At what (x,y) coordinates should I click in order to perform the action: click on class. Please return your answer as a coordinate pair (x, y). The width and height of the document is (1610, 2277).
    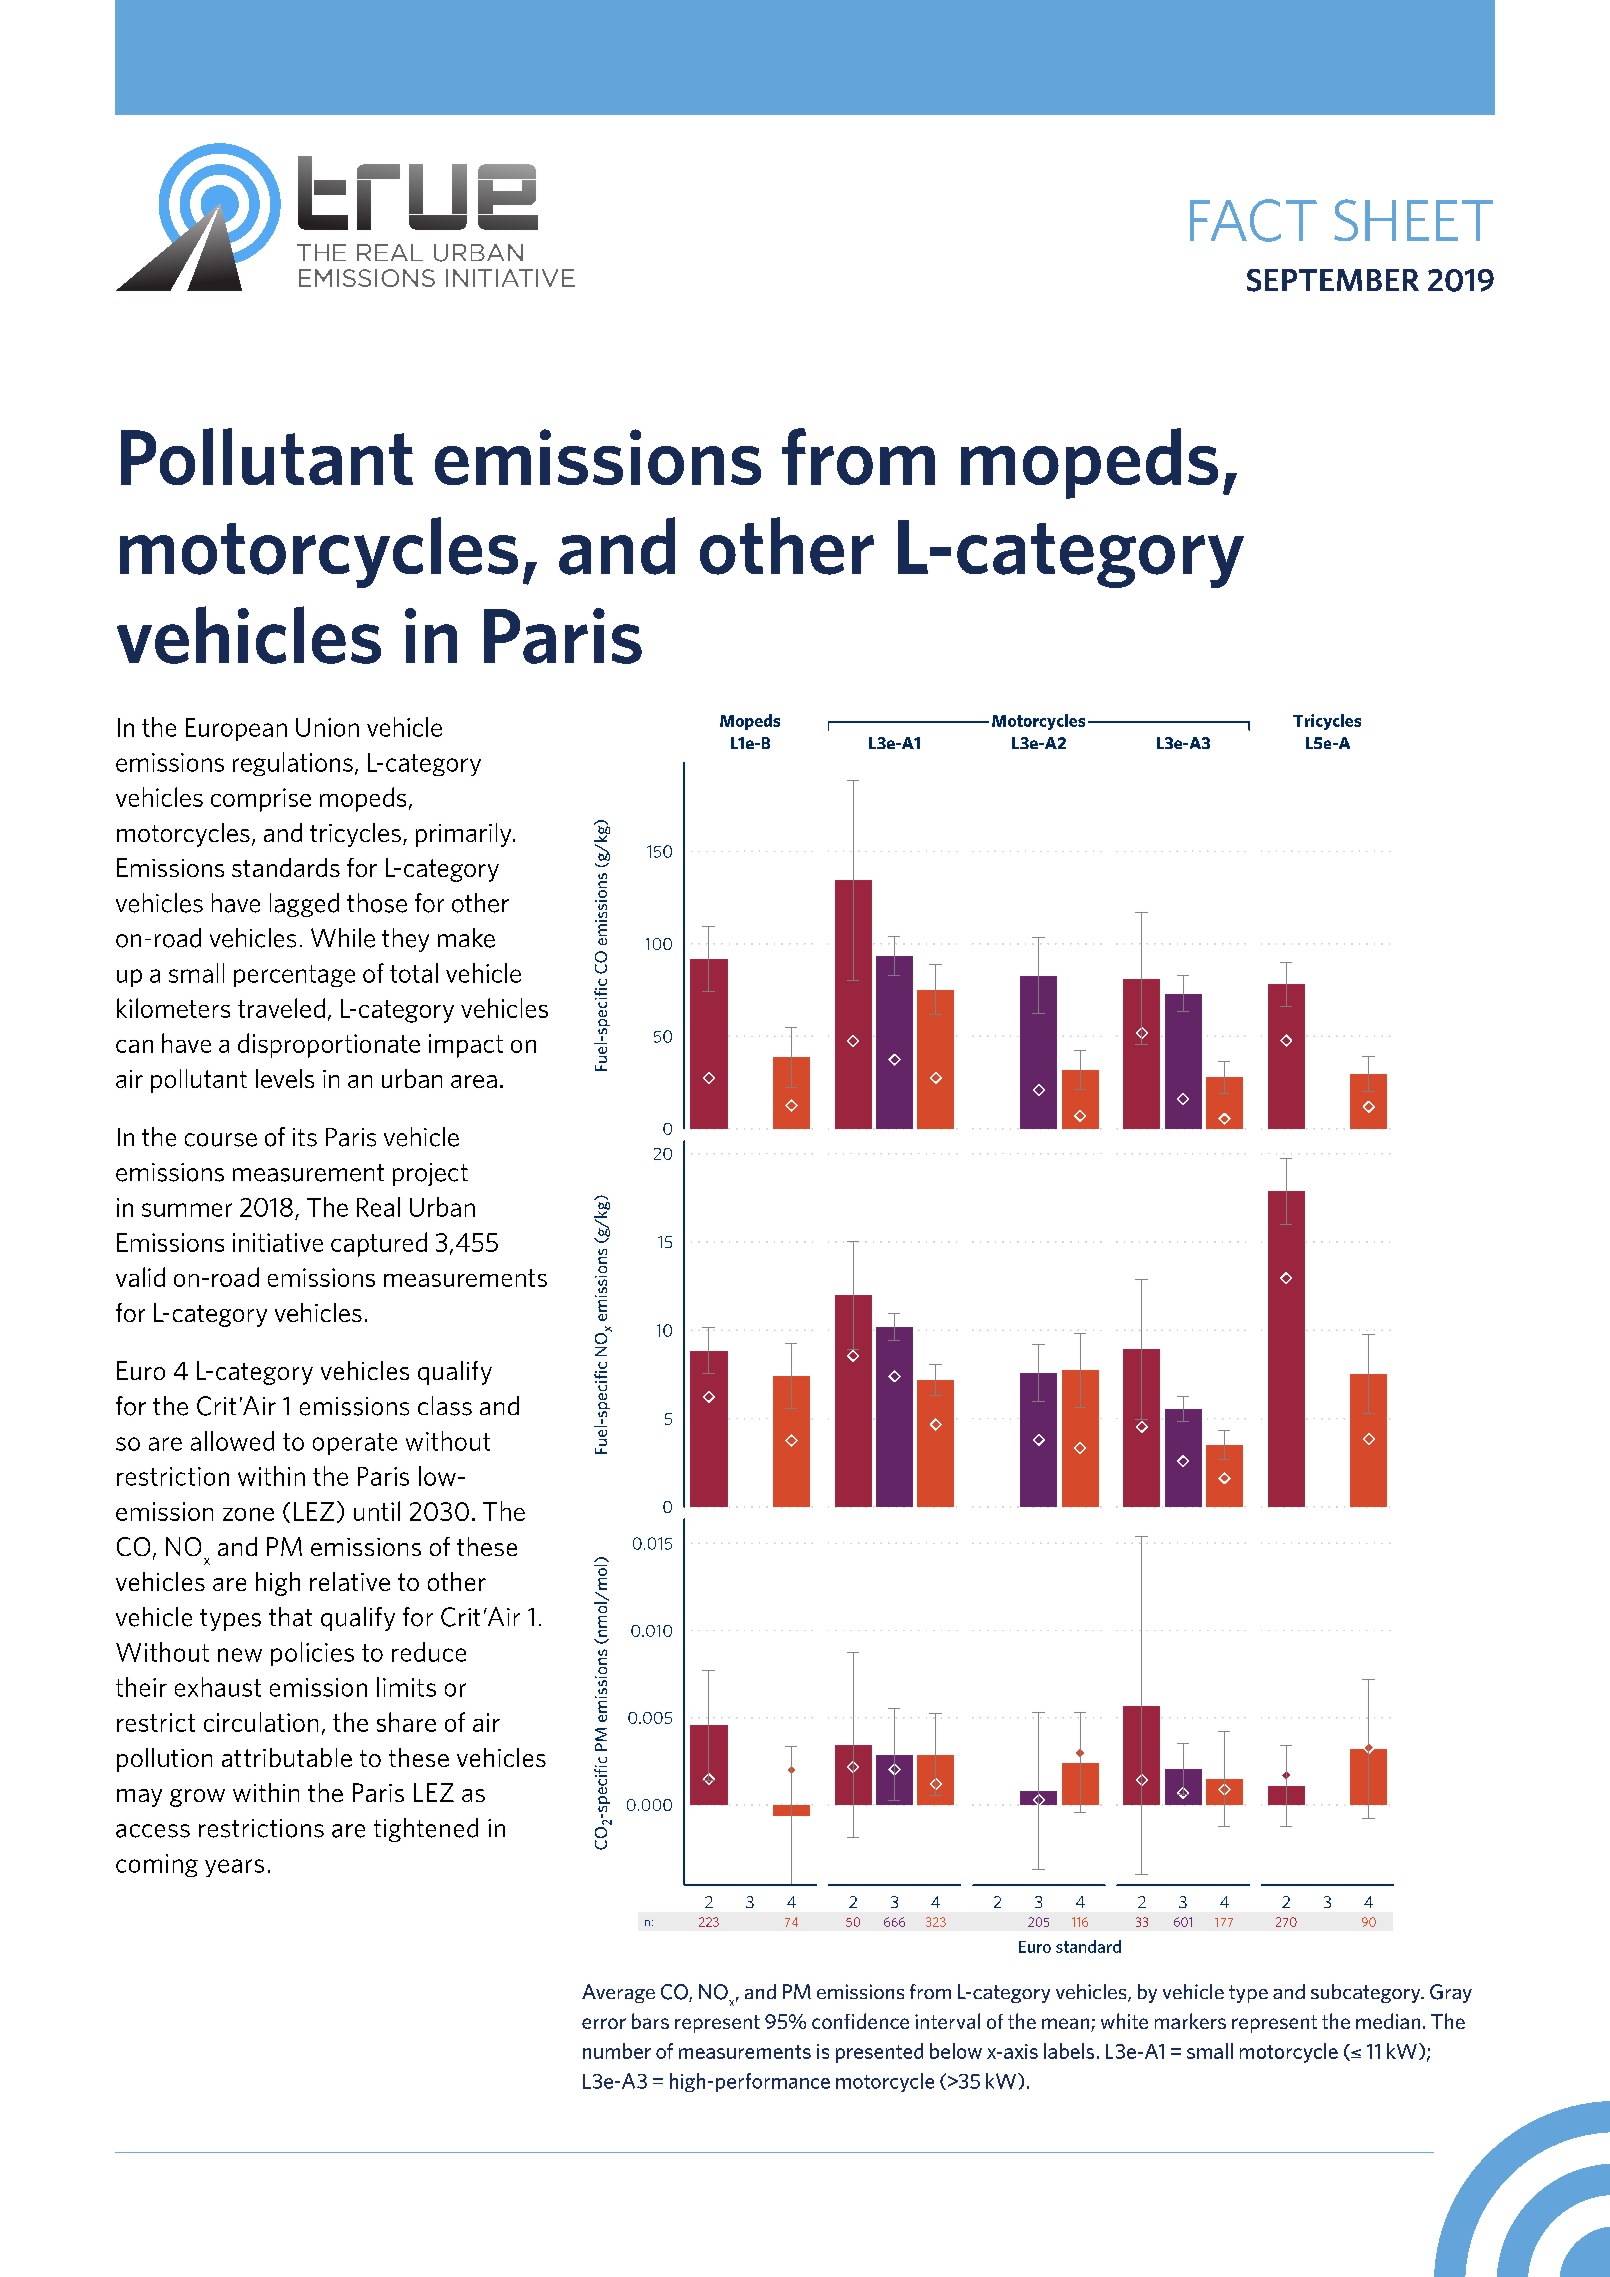
    Looking at the image, I should click on (445, 1406).
